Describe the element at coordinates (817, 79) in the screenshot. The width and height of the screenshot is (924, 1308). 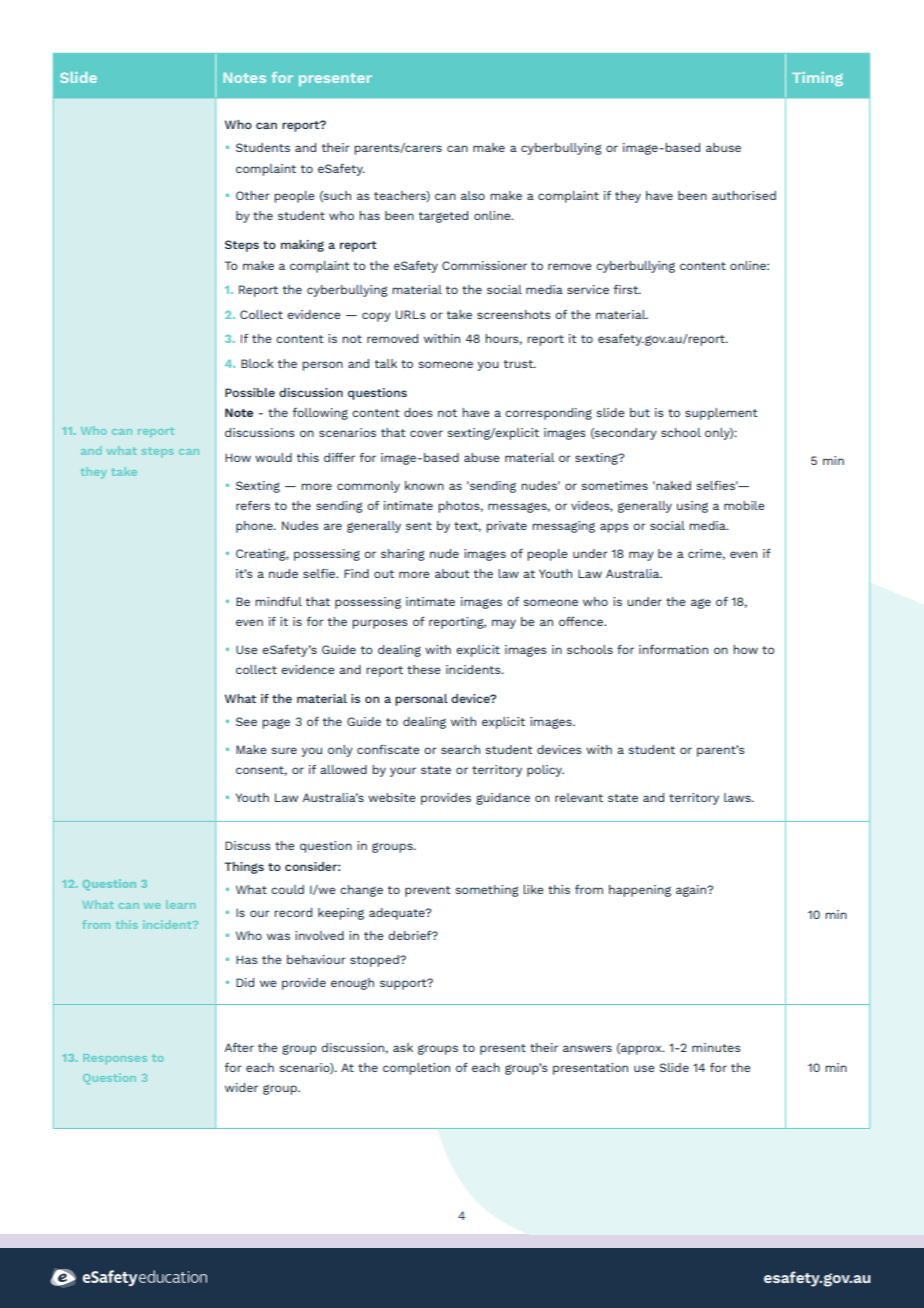
I see `Timing` at that location.
